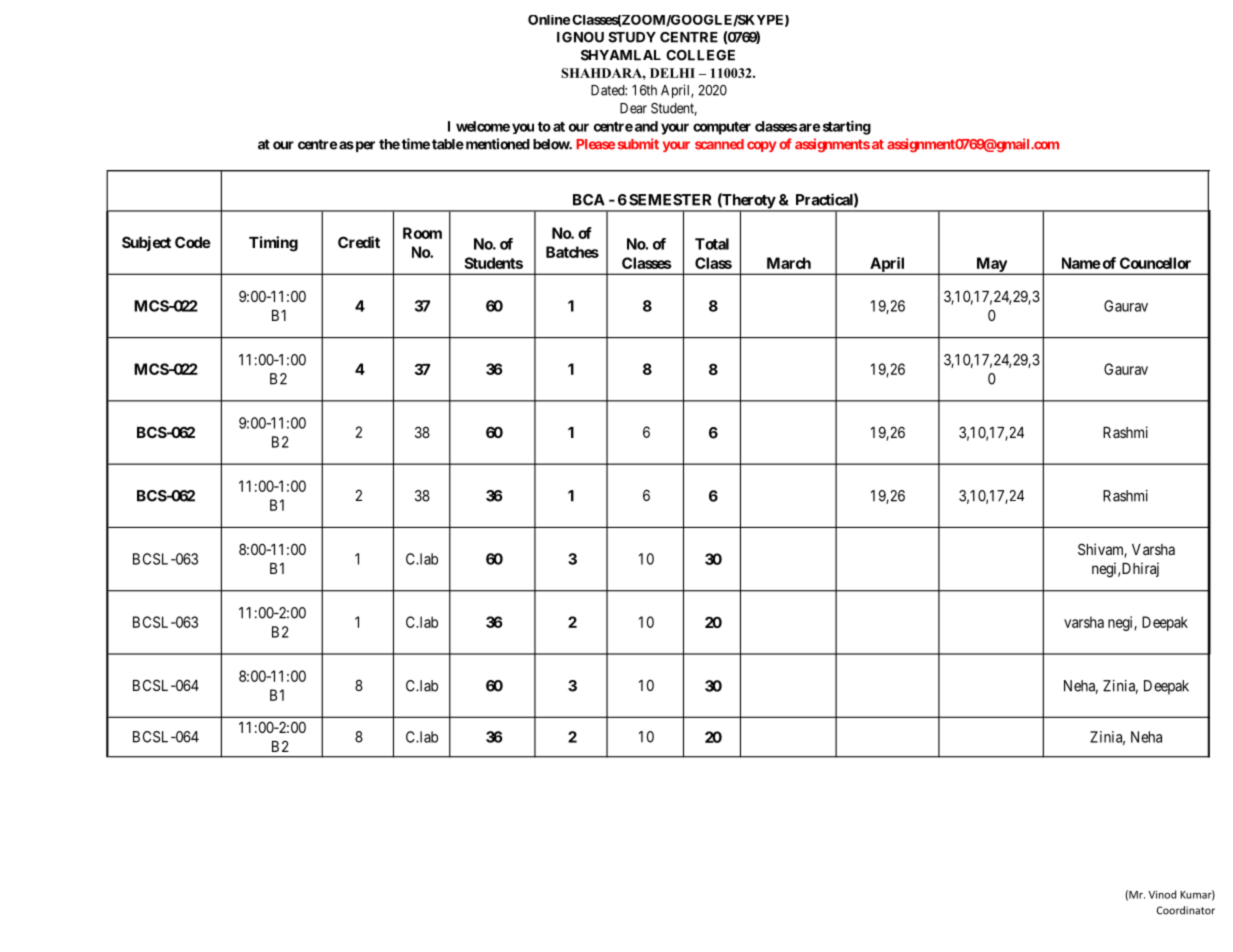 This screenshot has width=1233, height=952. Describe the element at coordinates (572, 252) in the screenshot. I see `Batches` at that location.
